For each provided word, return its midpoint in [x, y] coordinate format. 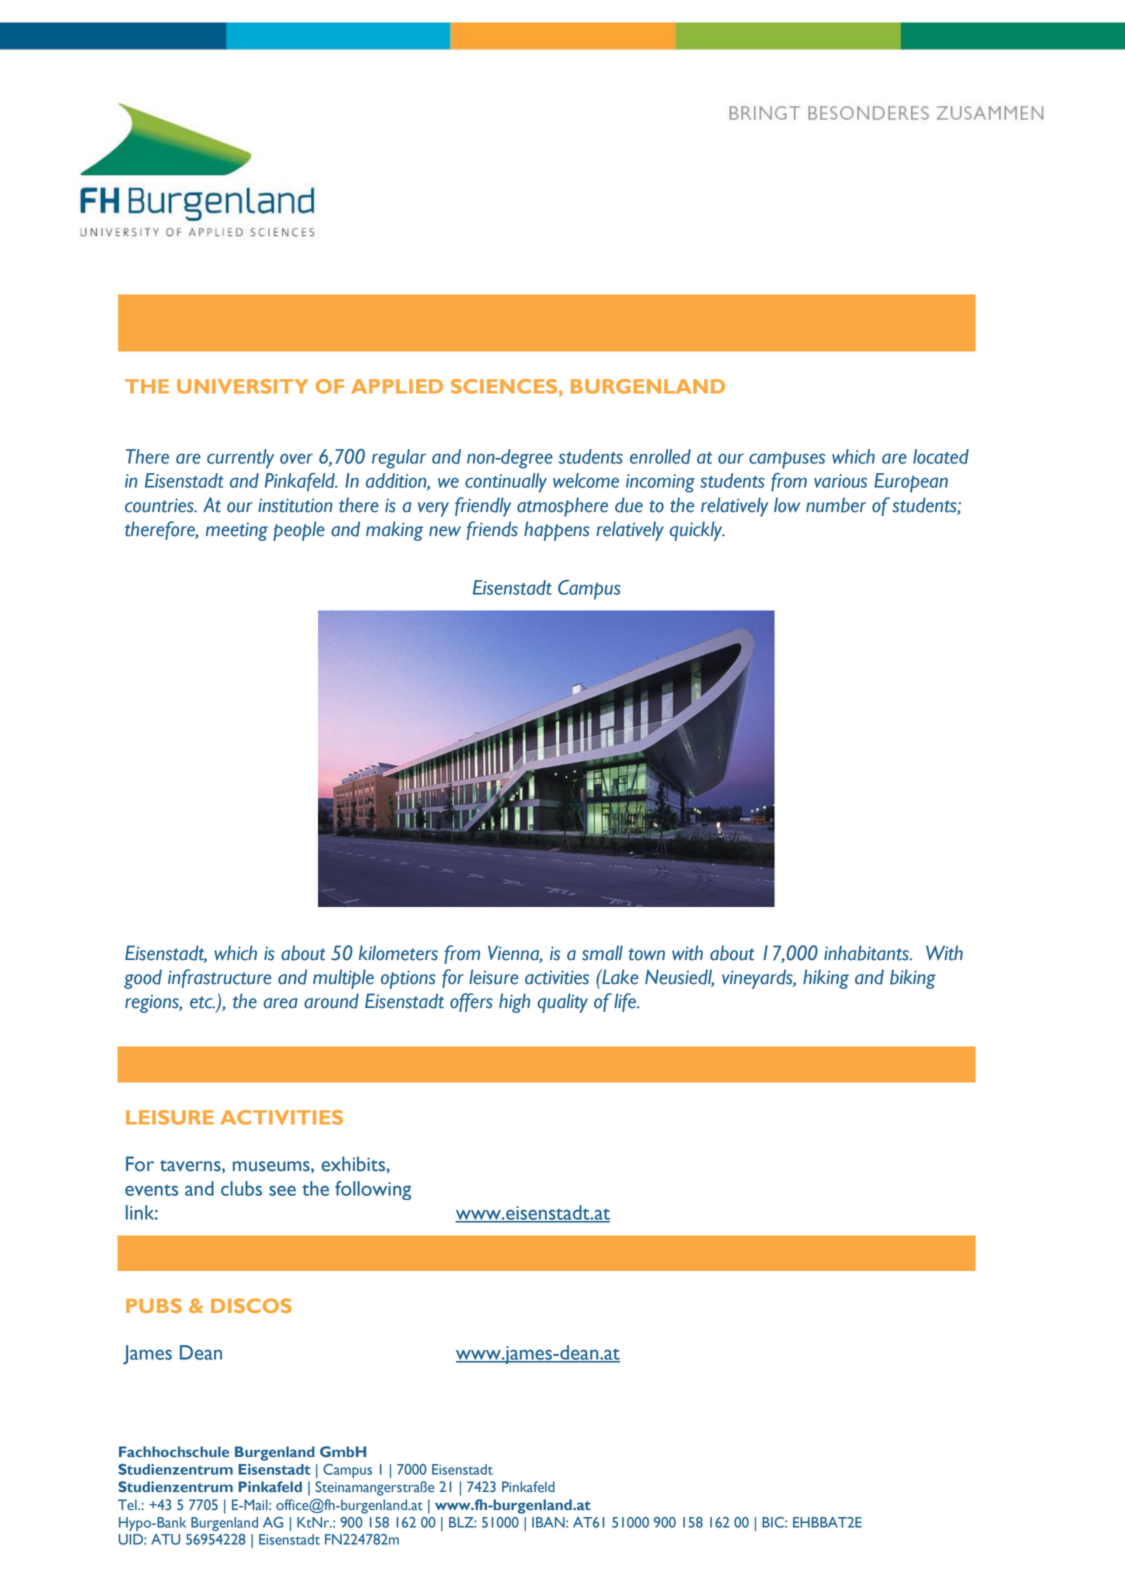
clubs [241, 1188]
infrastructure [219, 978]
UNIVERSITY [242, 386]
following [373, 1190]
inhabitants [867, 953]
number [836, 505]
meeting [237, 532]
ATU [165, 1539]
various [840, 481]
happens [556, 531]
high [514, 1003]
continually [506, 483]
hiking [826, 979]
